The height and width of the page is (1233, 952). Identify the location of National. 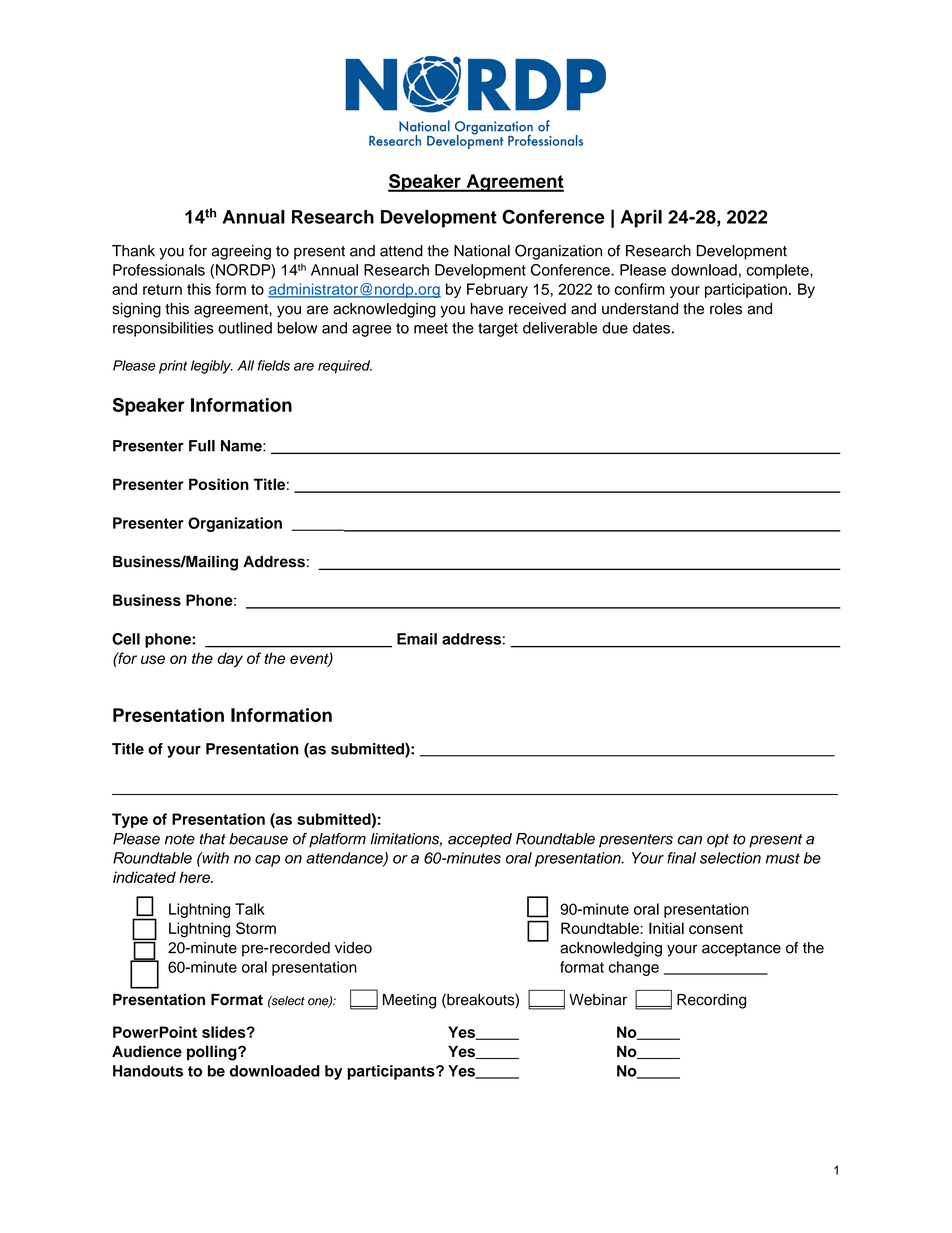
(482, 251).
